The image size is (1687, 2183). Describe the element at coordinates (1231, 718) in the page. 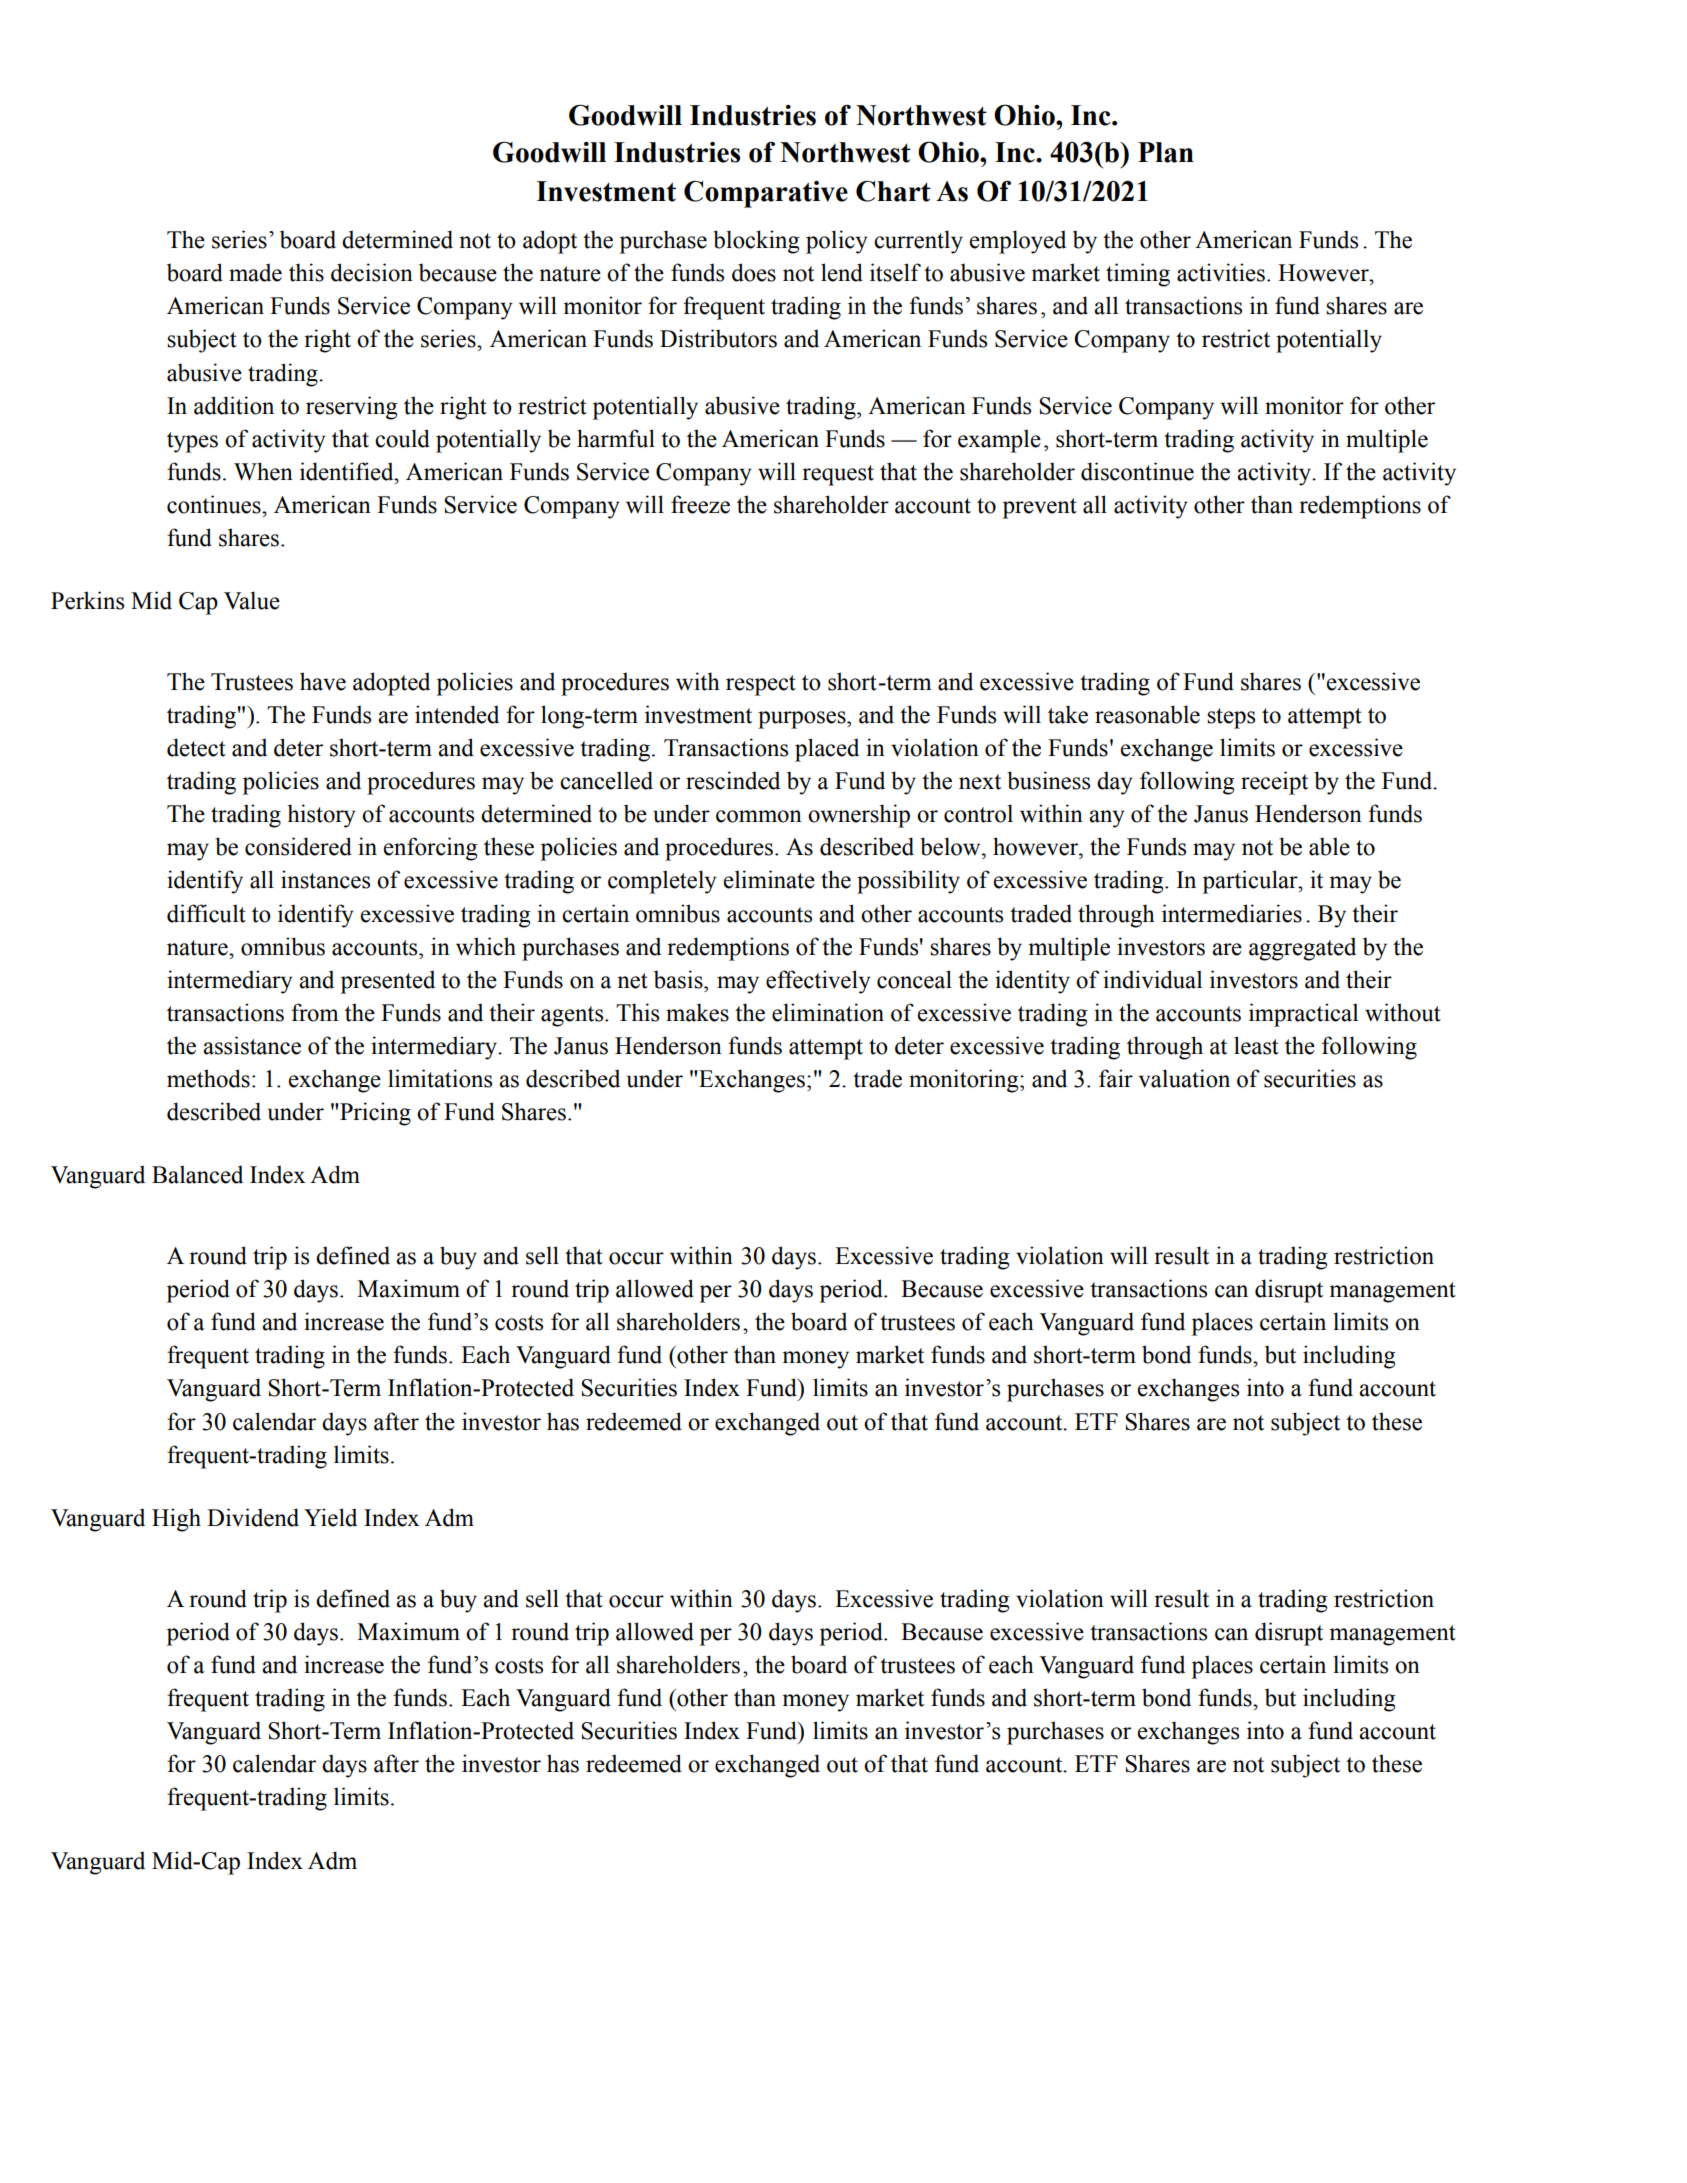

I see `steps` at that location.
